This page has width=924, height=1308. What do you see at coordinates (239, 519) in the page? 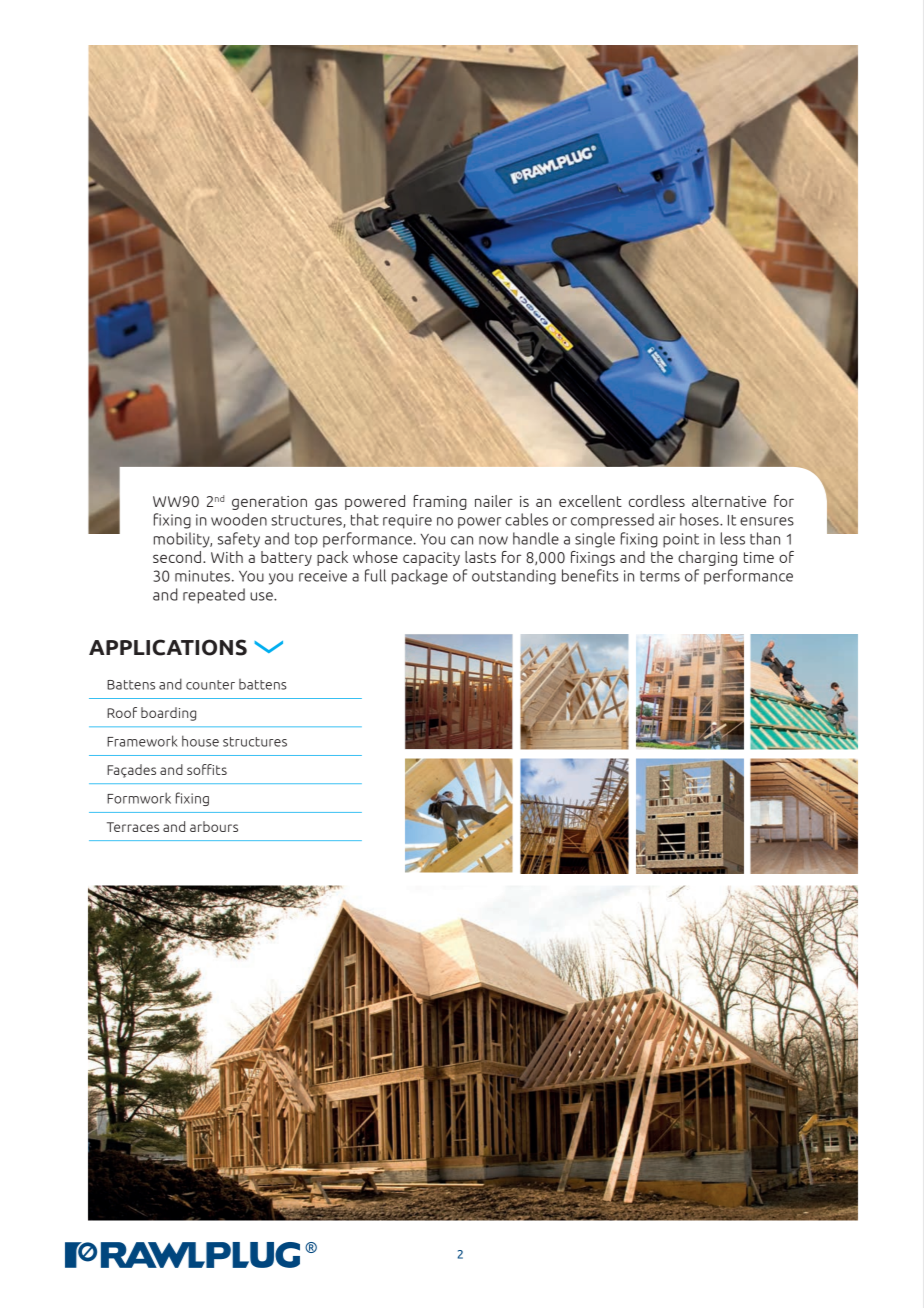
I see `wooden` at bounding box center [239, 519].
